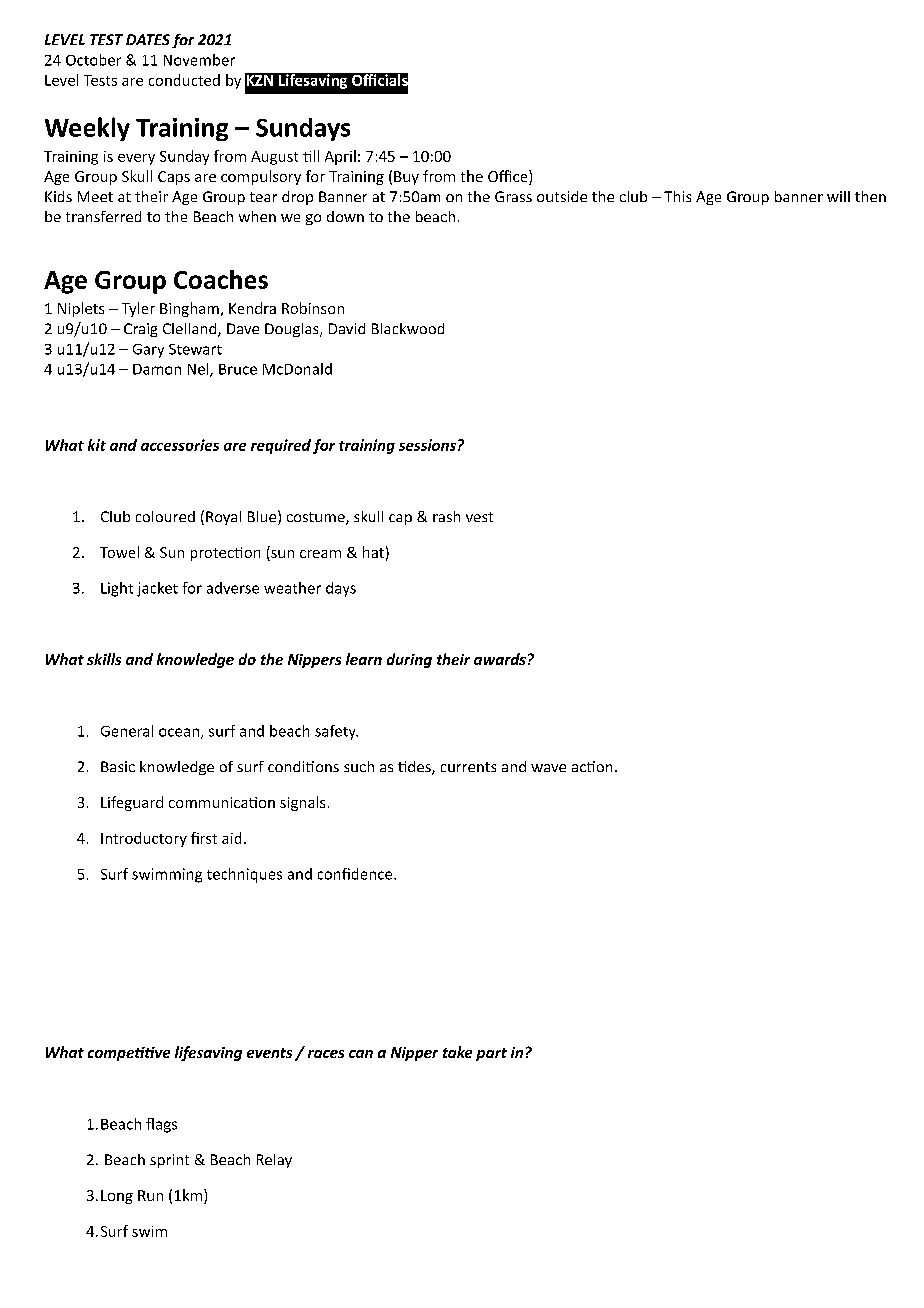  Describe the element at coordinates (180, 445) in the screenshot. I see `accessories` at that location.
